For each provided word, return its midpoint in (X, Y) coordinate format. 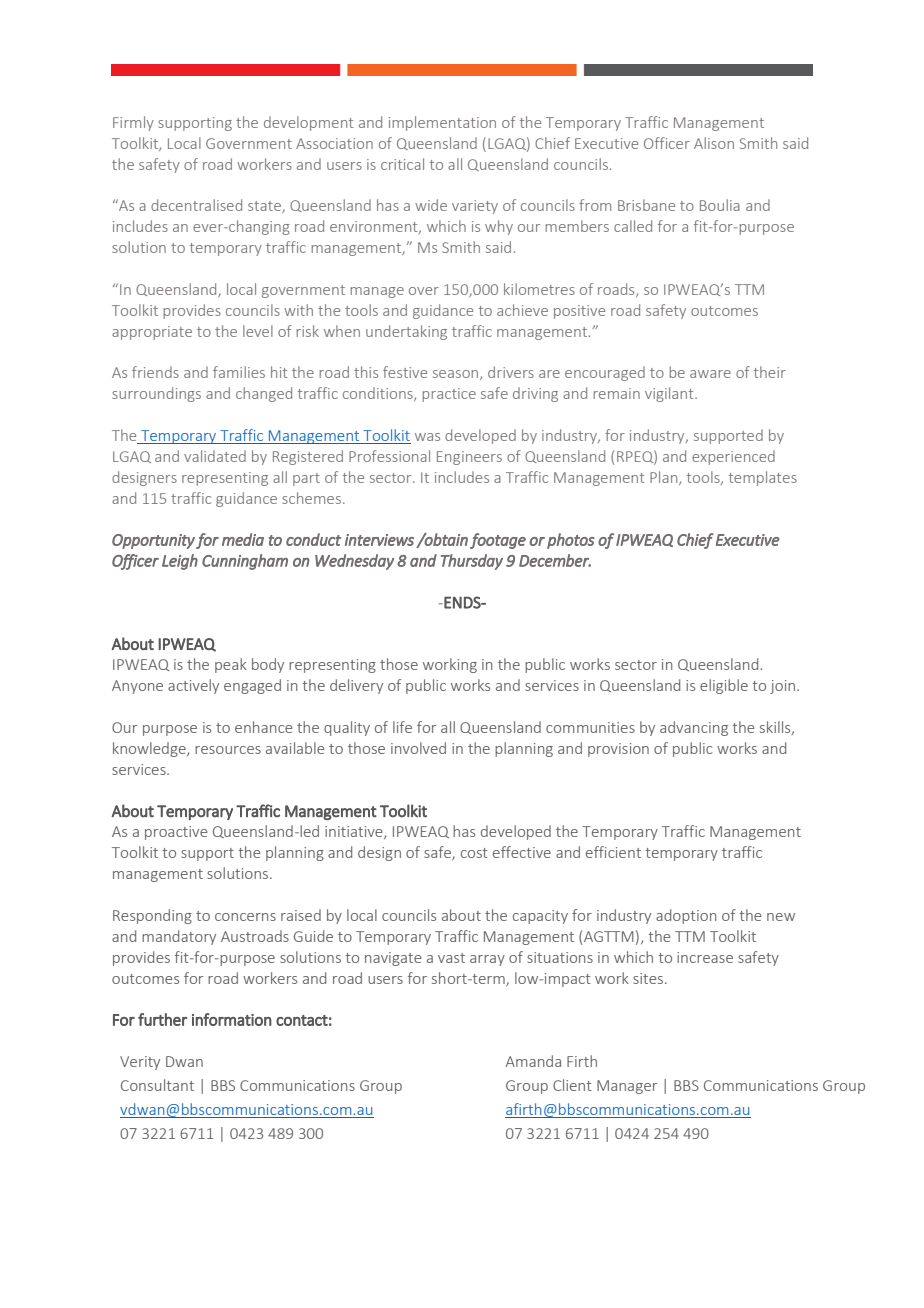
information (232, 1019)
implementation (442, 123)
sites (648, 978)
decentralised (196, 205)
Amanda (533, 1061)
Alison (714, 143)
